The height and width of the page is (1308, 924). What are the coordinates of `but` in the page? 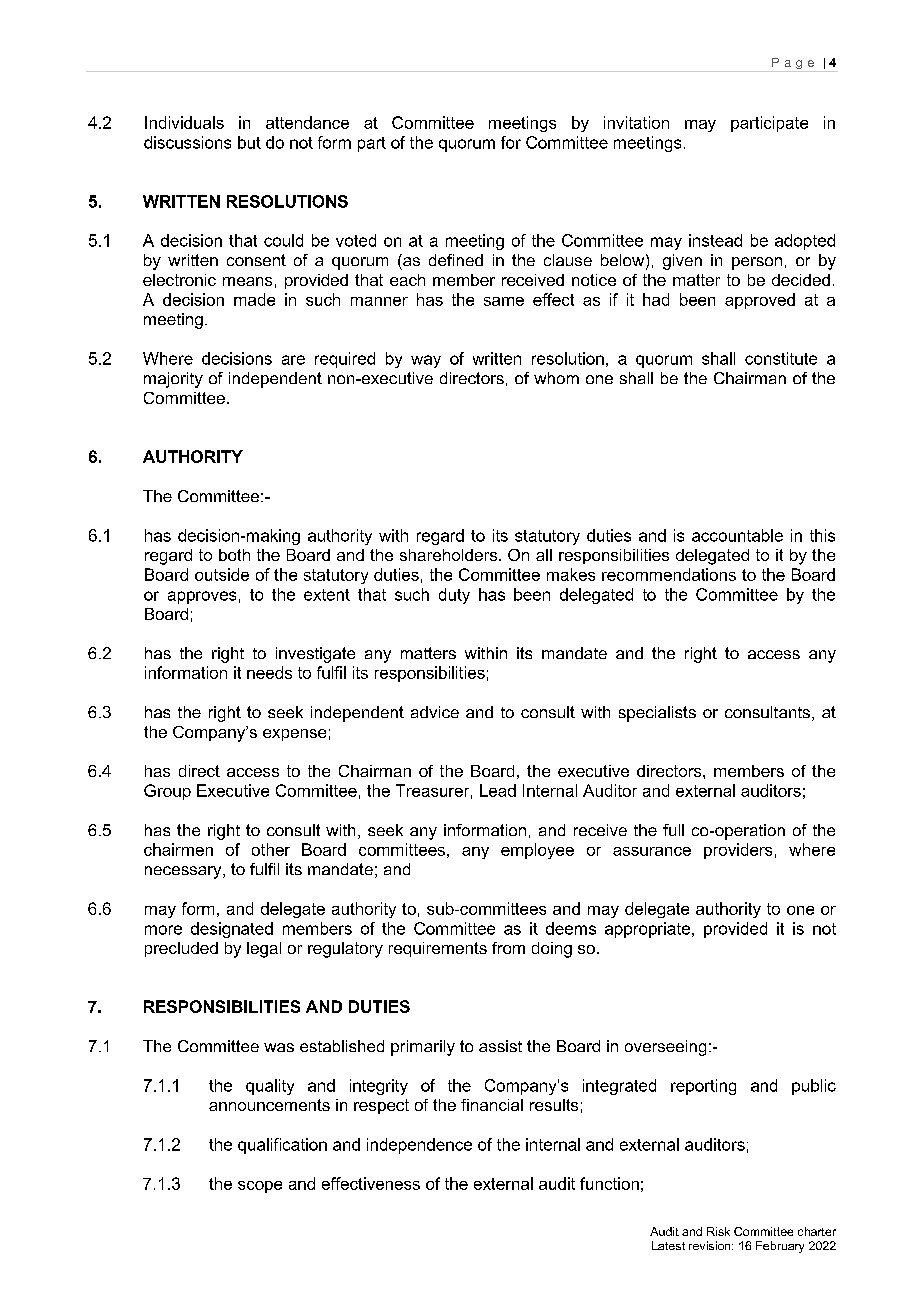 It's located at (249, 142).
